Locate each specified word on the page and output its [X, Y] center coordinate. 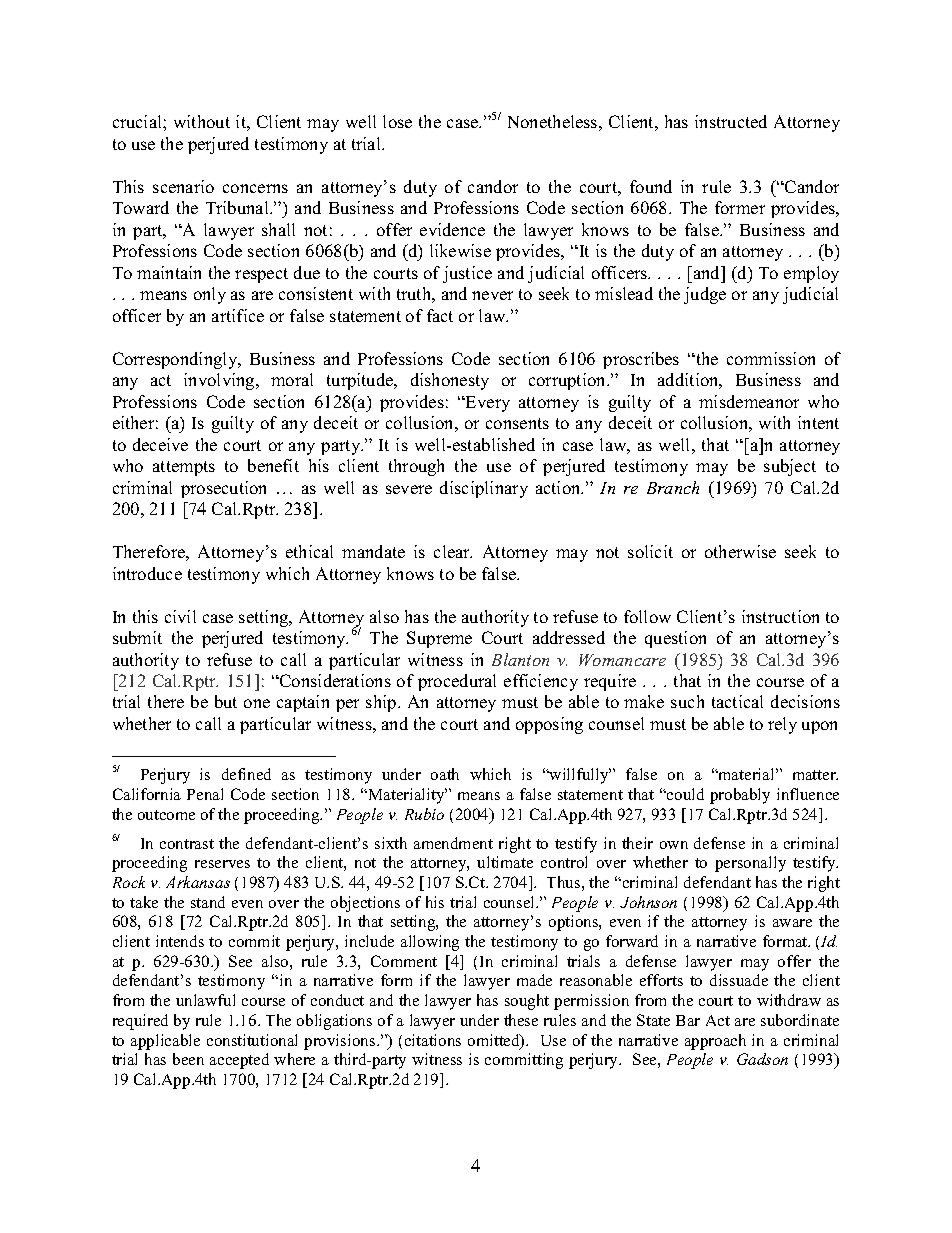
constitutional [252, 1040]
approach [715, 1042]
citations [433, 1040]
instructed [731, 121]
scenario [183, 186]
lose [397, 121]
